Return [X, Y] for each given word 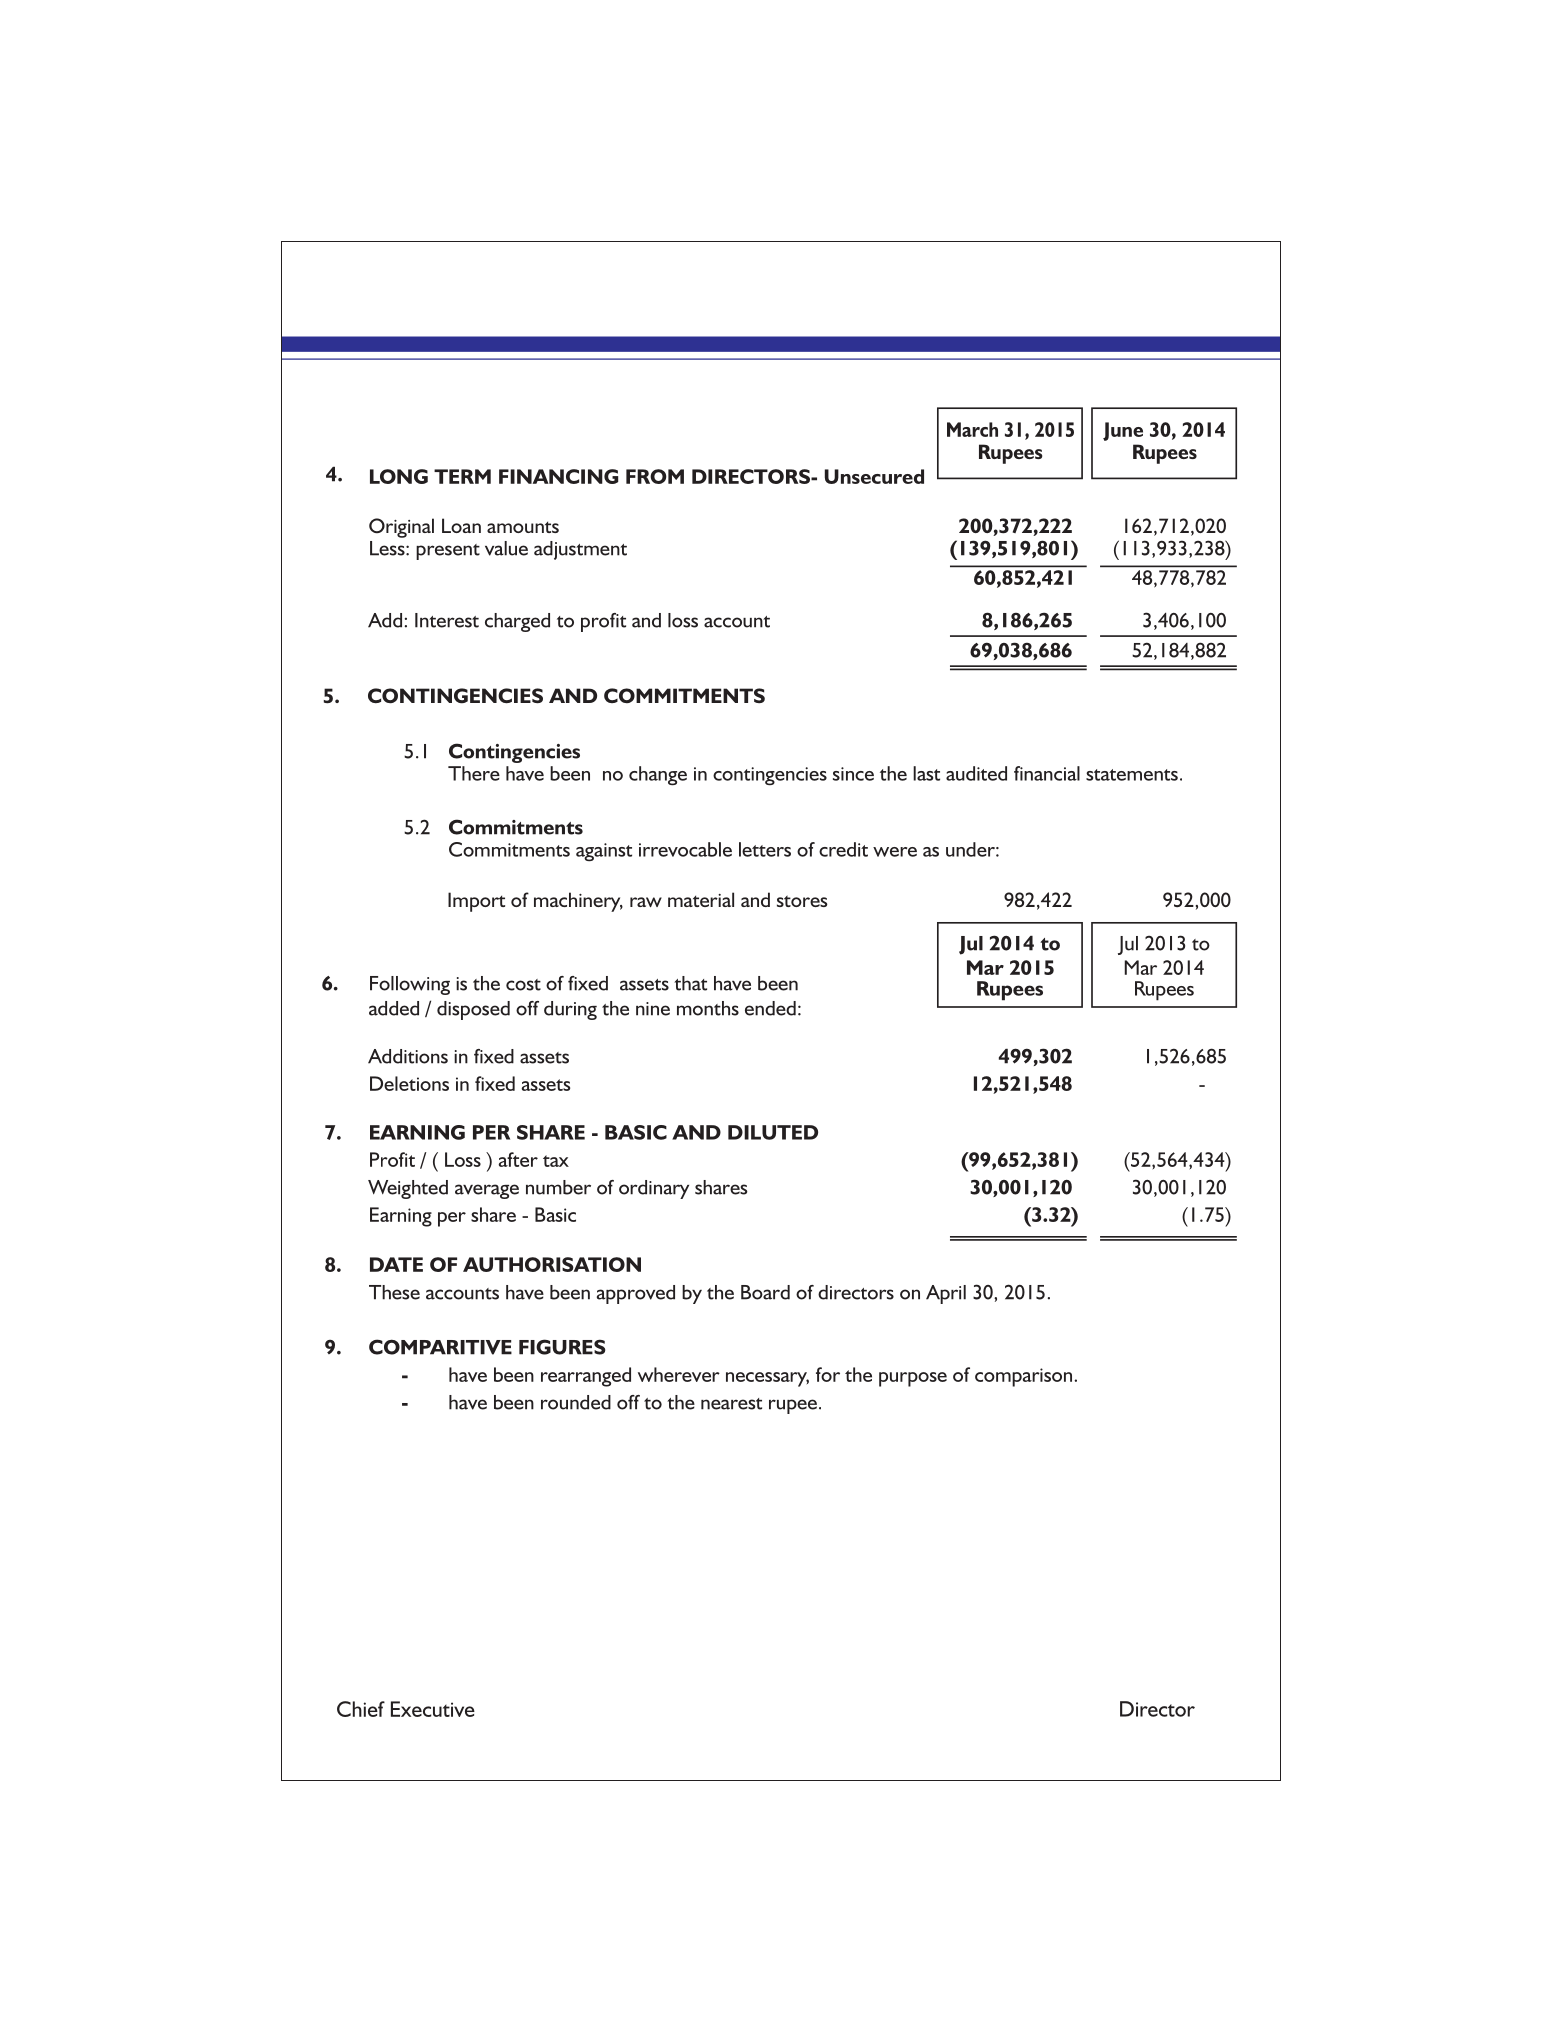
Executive [433, 1709]
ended [770, 1008]
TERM [462, 476]
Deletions [409, 1083]
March [972, 429]
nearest [731, 1404]
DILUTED [773, 1132]
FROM [655, 476]
